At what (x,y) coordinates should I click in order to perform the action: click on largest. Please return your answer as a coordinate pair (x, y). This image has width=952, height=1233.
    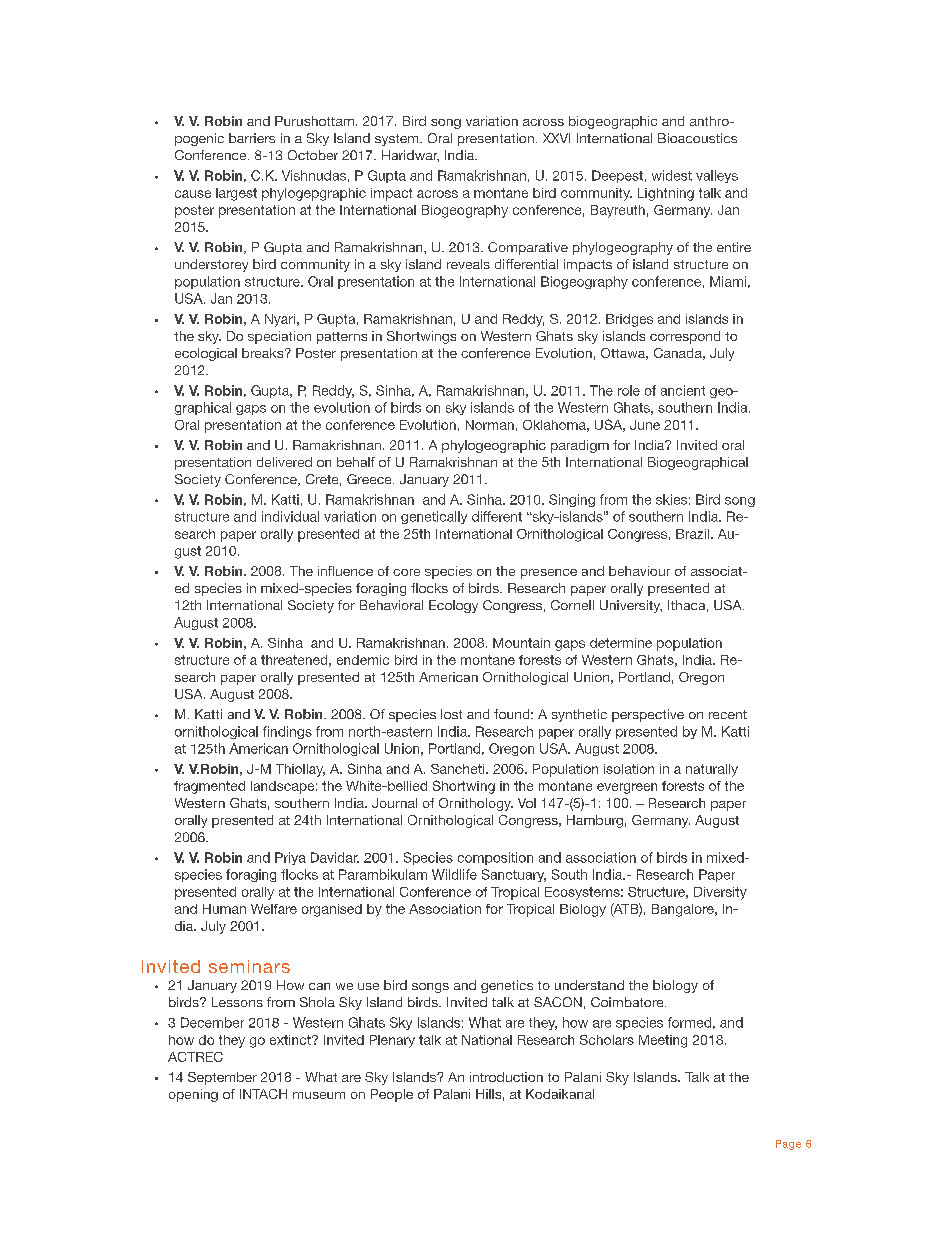
    Looking at the image, I should click on (236, 194).
